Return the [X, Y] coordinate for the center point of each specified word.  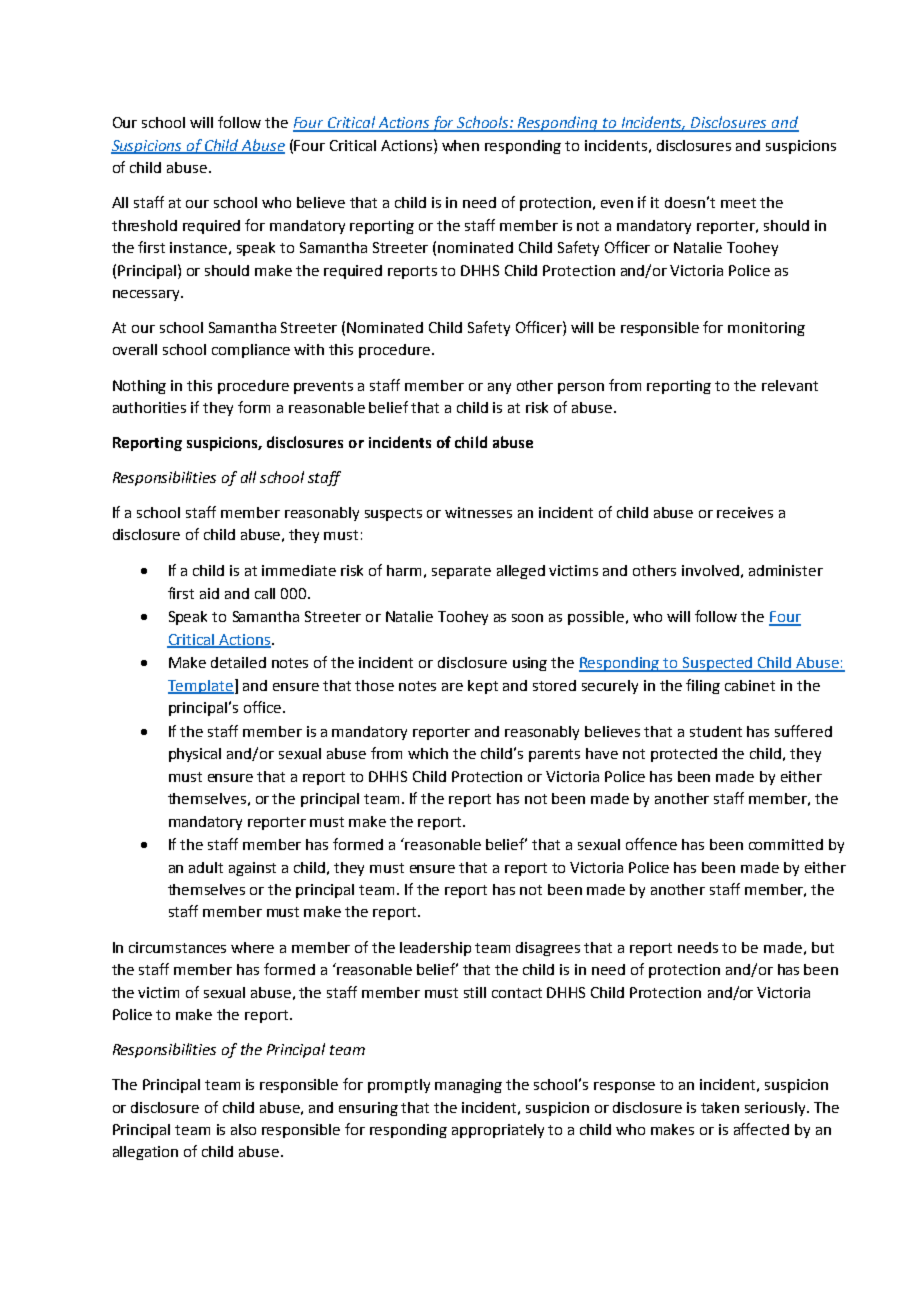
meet [738, 203]
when [460, 145]
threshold [144, 225]
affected [761, 1129]
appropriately [498, 1131]
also [243, 1129]
